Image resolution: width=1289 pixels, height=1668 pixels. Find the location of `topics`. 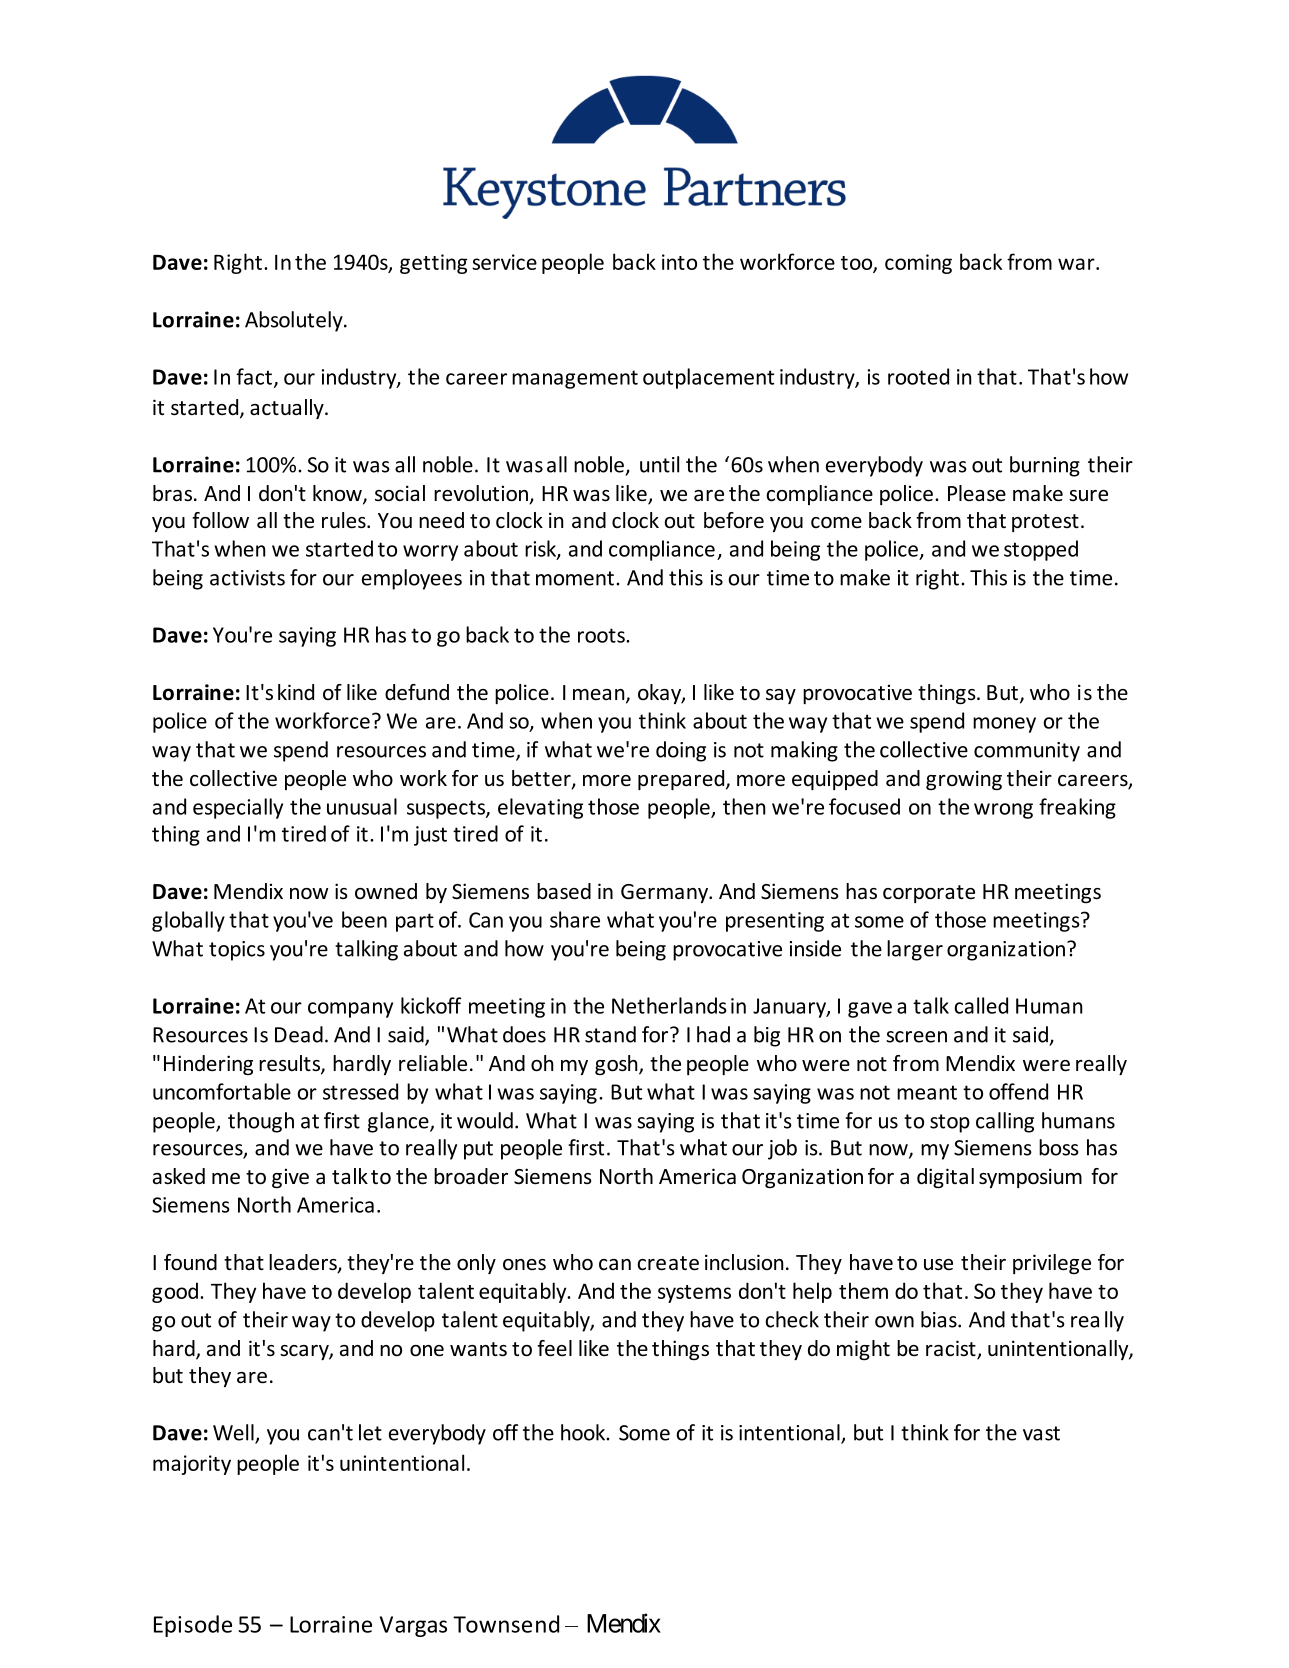

topics is located at coordinates (237, 951).
